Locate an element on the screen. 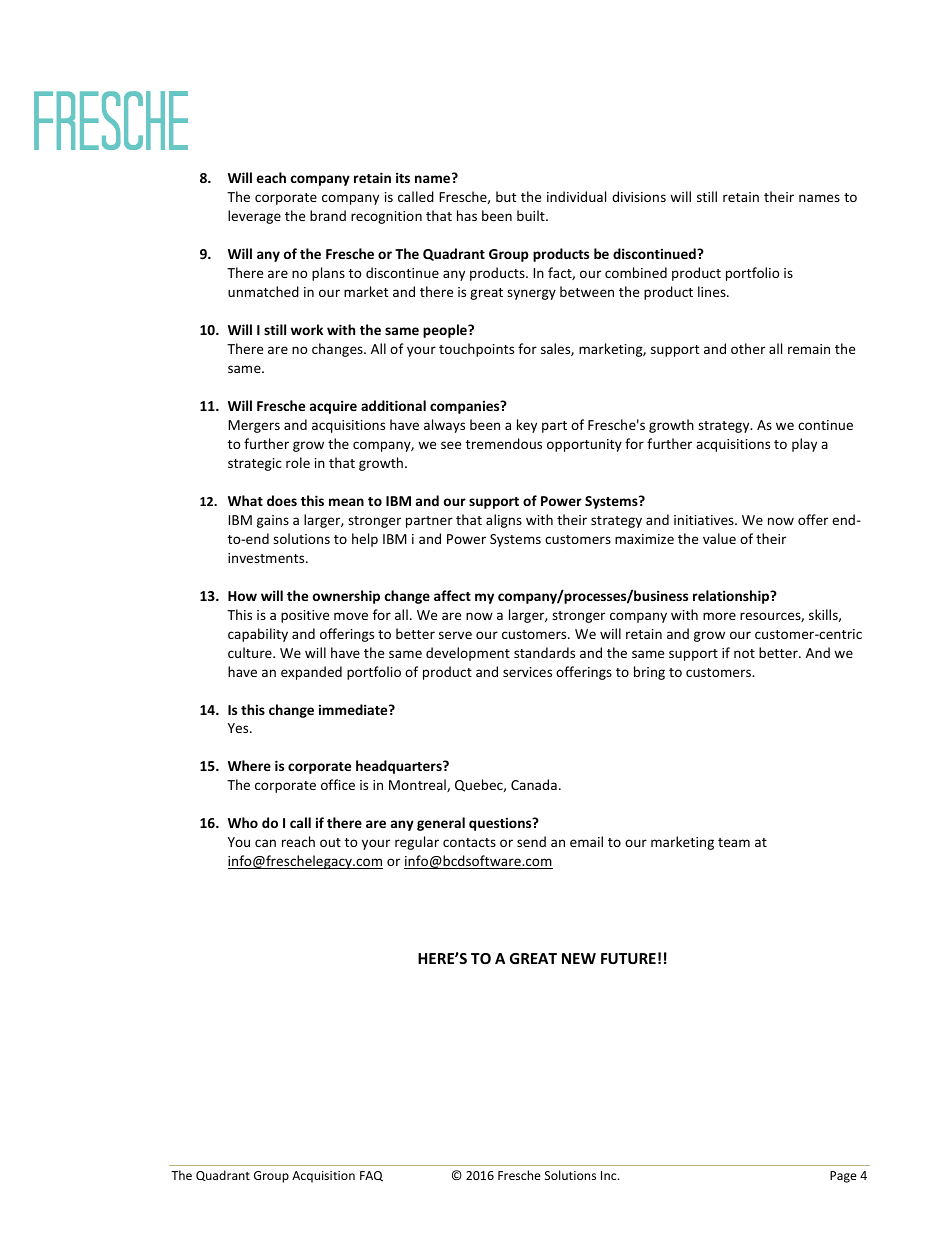 The width and height of the screenshot is (952, 1233). role is located at coordinates (298, 462).
